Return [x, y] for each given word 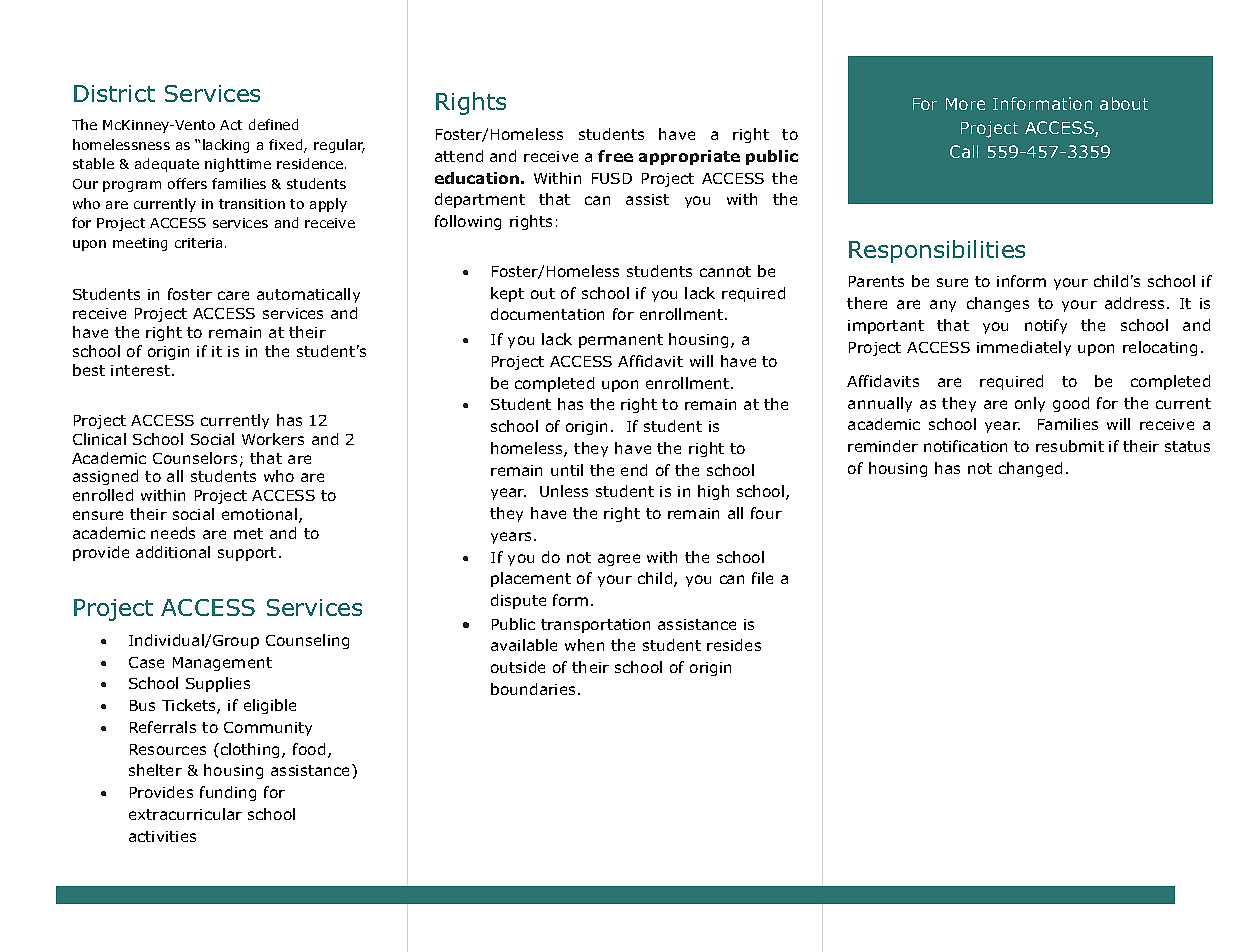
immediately [1024, 348]
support [247, 554]
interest [142, 370]
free [615, 156]
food [309, 749]
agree [619, 560]
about [1124, 103]
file [762, 578]
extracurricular [185, 814]
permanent [621, 341]
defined [273, 124]
